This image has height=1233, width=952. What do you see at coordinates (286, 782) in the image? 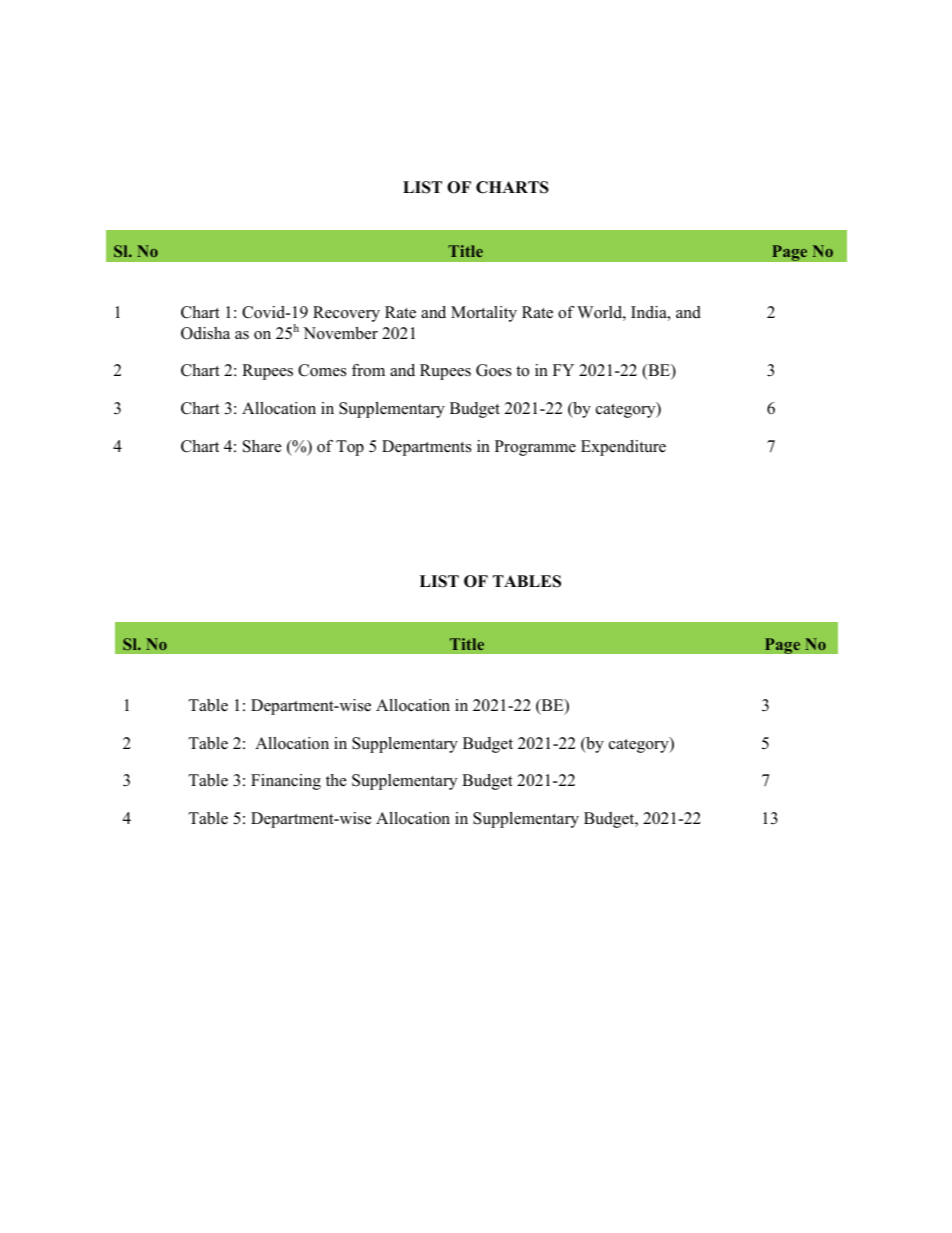
I see `Financing` at bounding box center [286, 782].
